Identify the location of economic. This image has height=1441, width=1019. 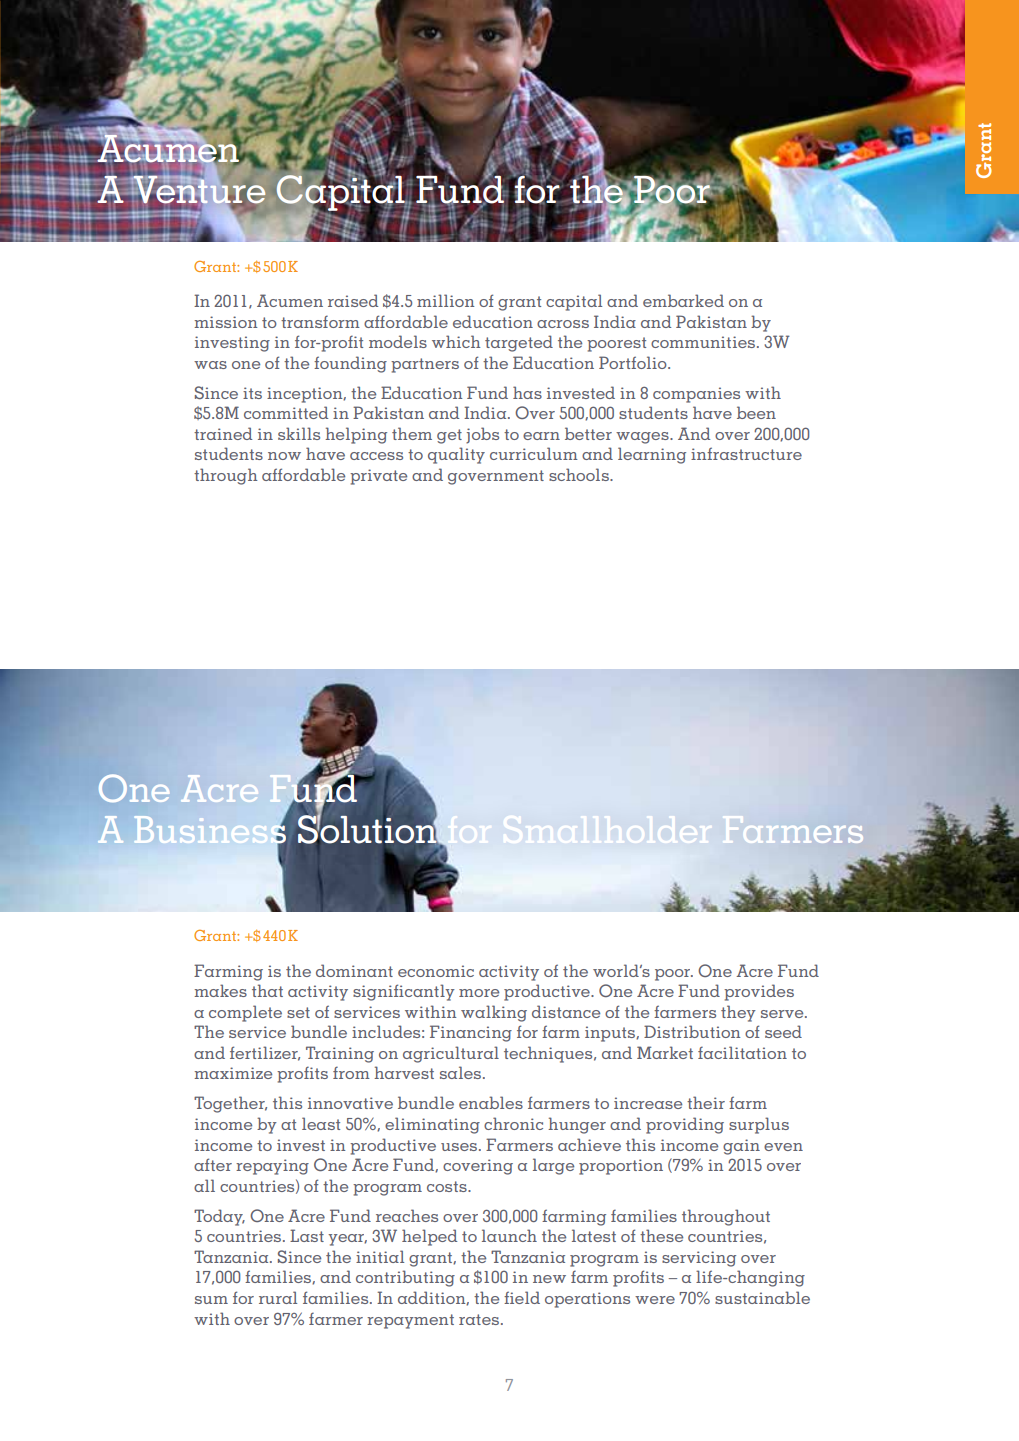
(436, 971).
